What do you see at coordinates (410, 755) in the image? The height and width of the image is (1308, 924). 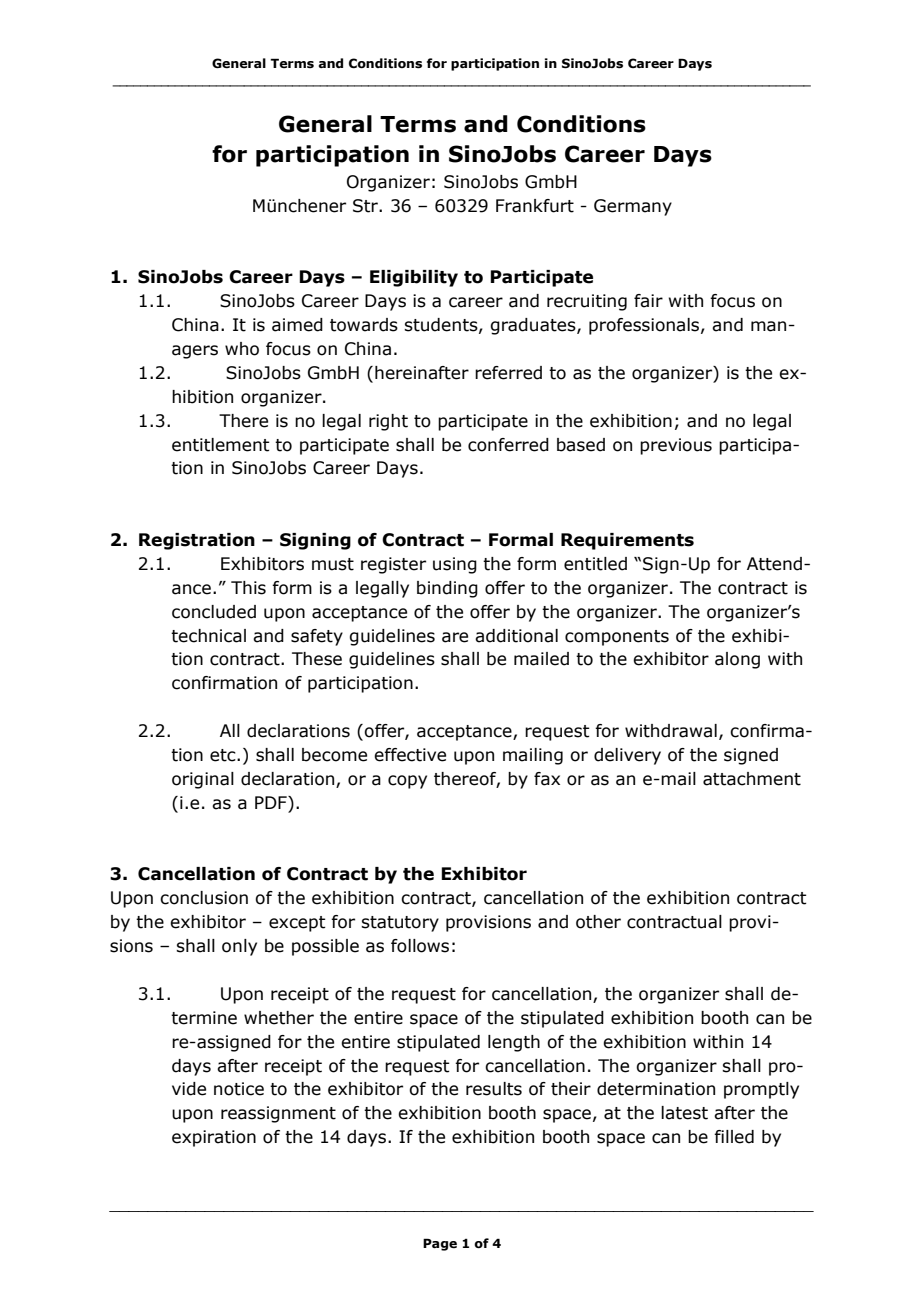 I see `effective` at bounding box center [410, 755].
